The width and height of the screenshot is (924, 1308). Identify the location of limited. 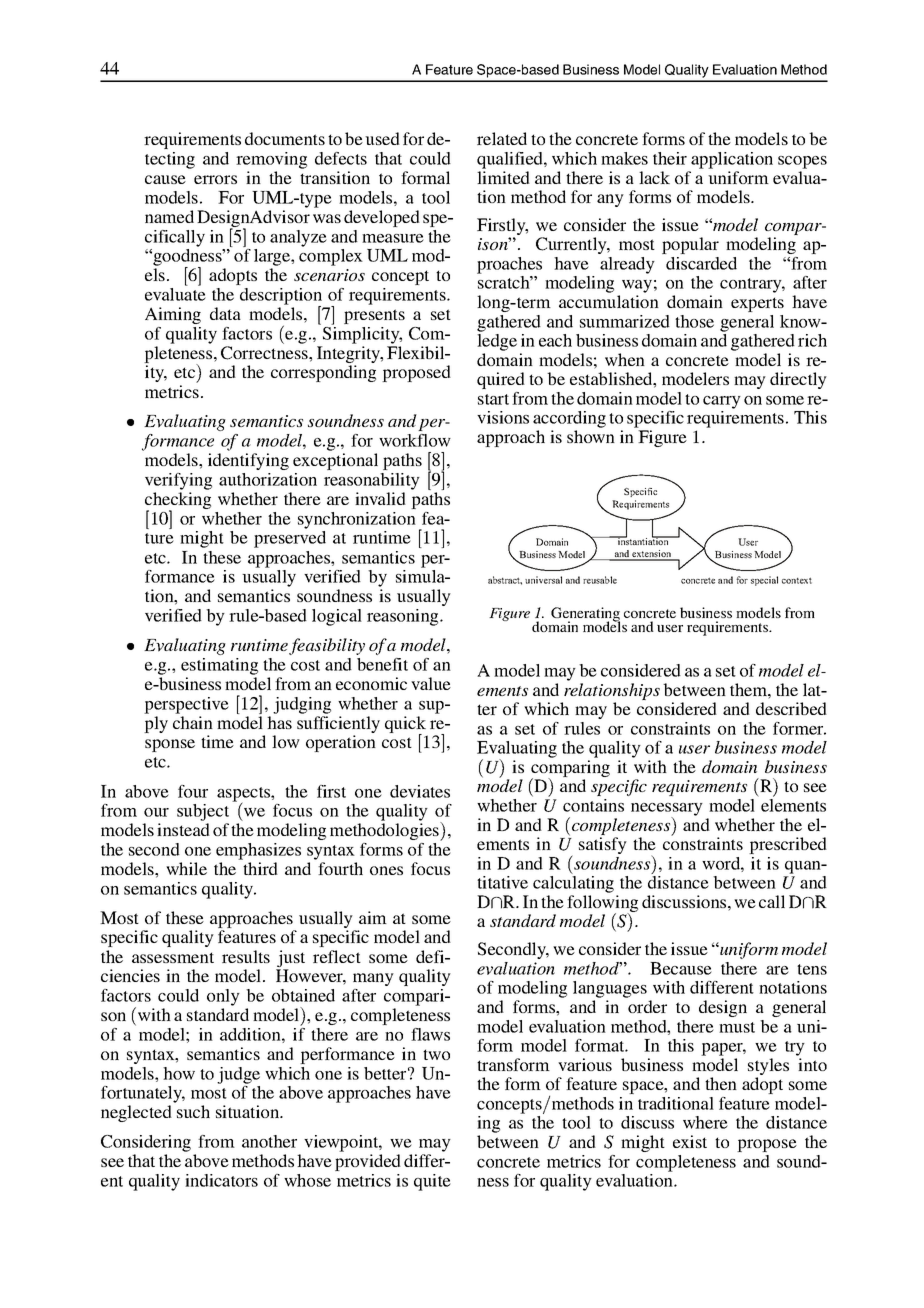
(503, 177).
